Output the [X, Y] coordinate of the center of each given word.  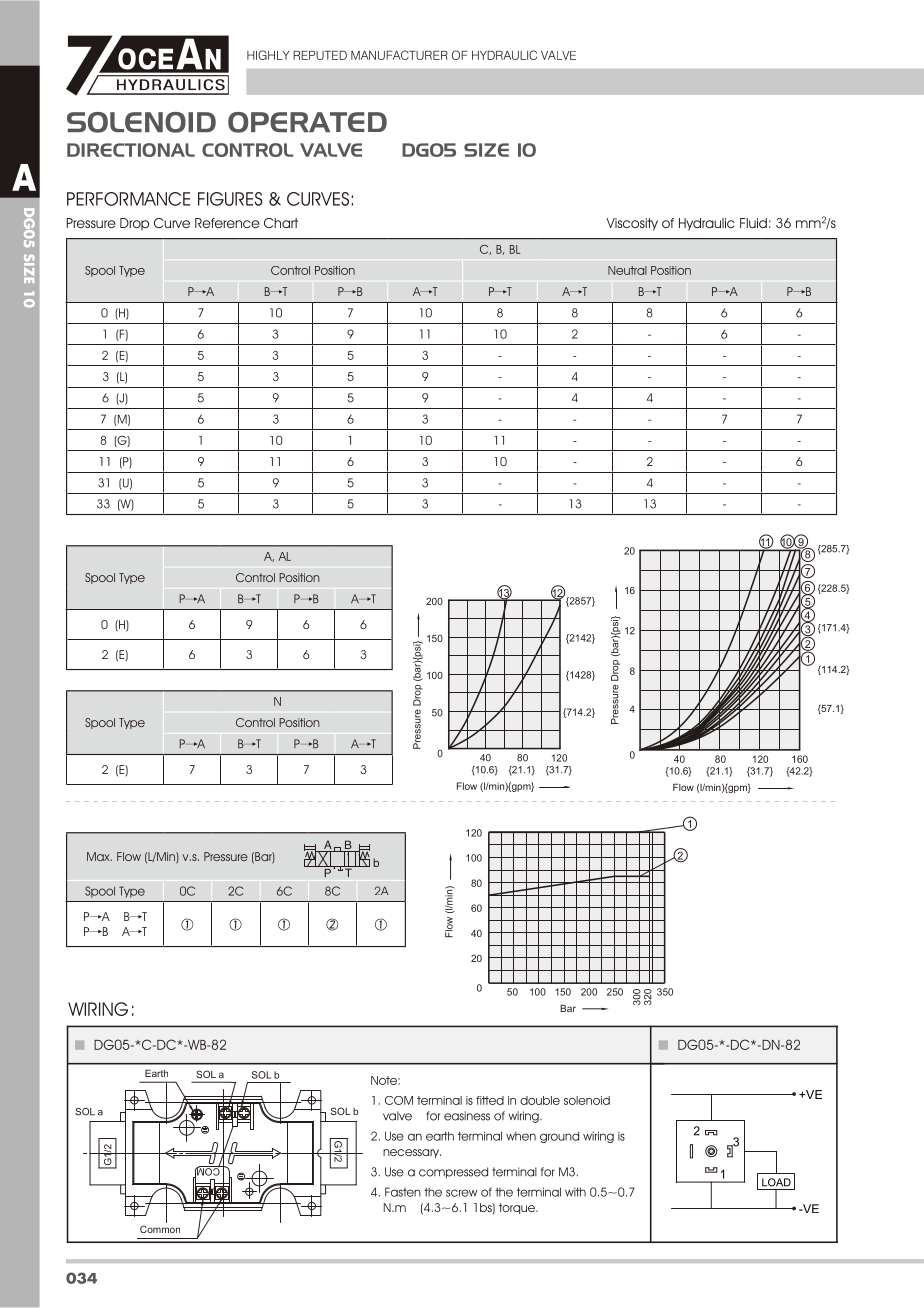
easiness [467, 1116]
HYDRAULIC [504, 55]
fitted [490, 1100]
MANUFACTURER [399, 55]
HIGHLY [268, 55]
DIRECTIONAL [131, 150]
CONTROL [247, 150]
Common [160, 1229]
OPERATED [307, 122]
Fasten [403, 1192]
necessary [412, 1153]
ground [559, 1137]
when [521, 1136]
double [540, 1100]
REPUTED [320, 55]
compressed [453, 1173]
